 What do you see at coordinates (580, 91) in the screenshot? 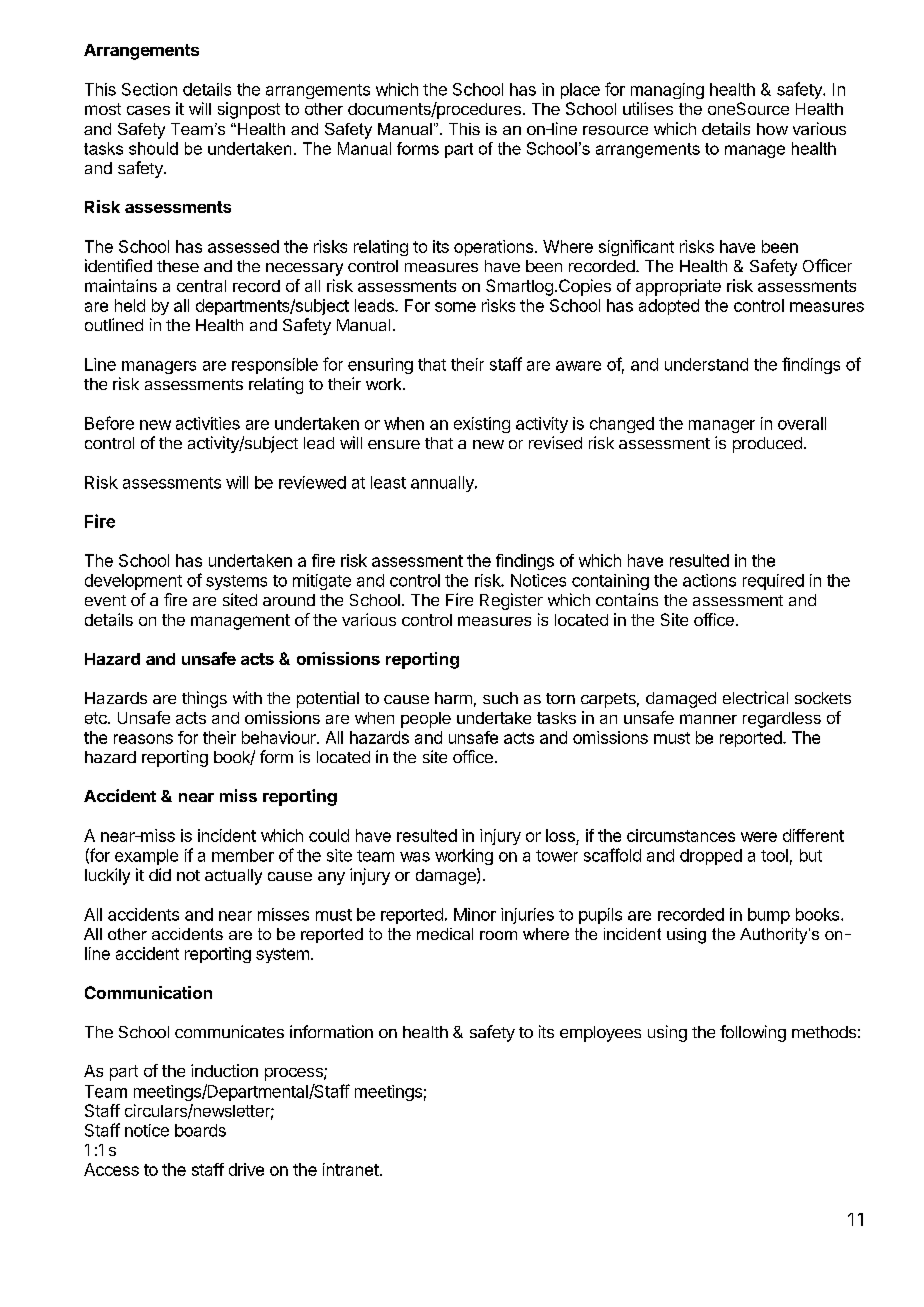
I see `place` at bounding box center [580, 91].
